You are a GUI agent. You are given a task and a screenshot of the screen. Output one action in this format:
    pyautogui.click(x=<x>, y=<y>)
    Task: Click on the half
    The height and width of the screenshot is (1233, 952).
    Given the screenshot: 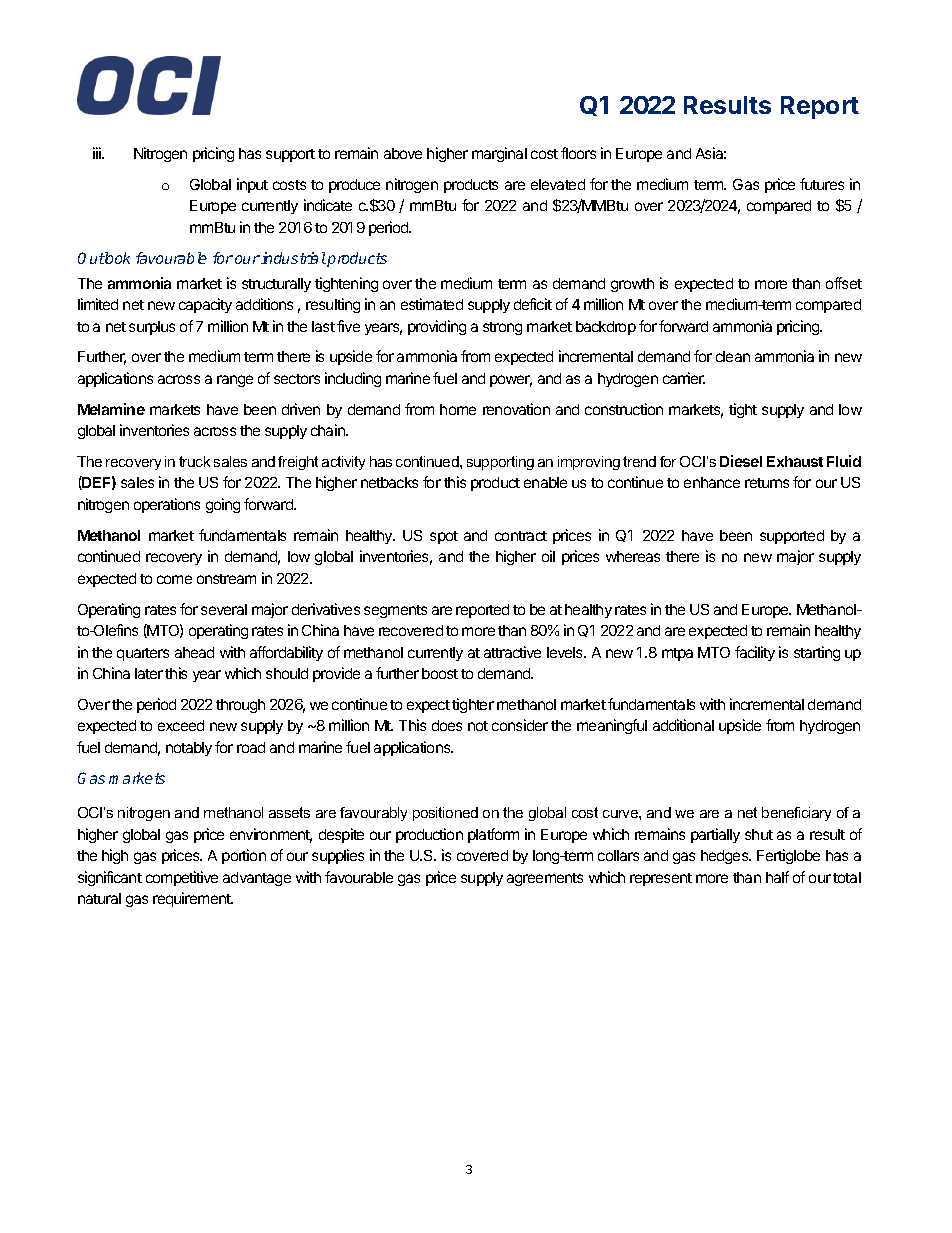 What is the action you would take?
    pyautogui.click(x=777, y=877)
